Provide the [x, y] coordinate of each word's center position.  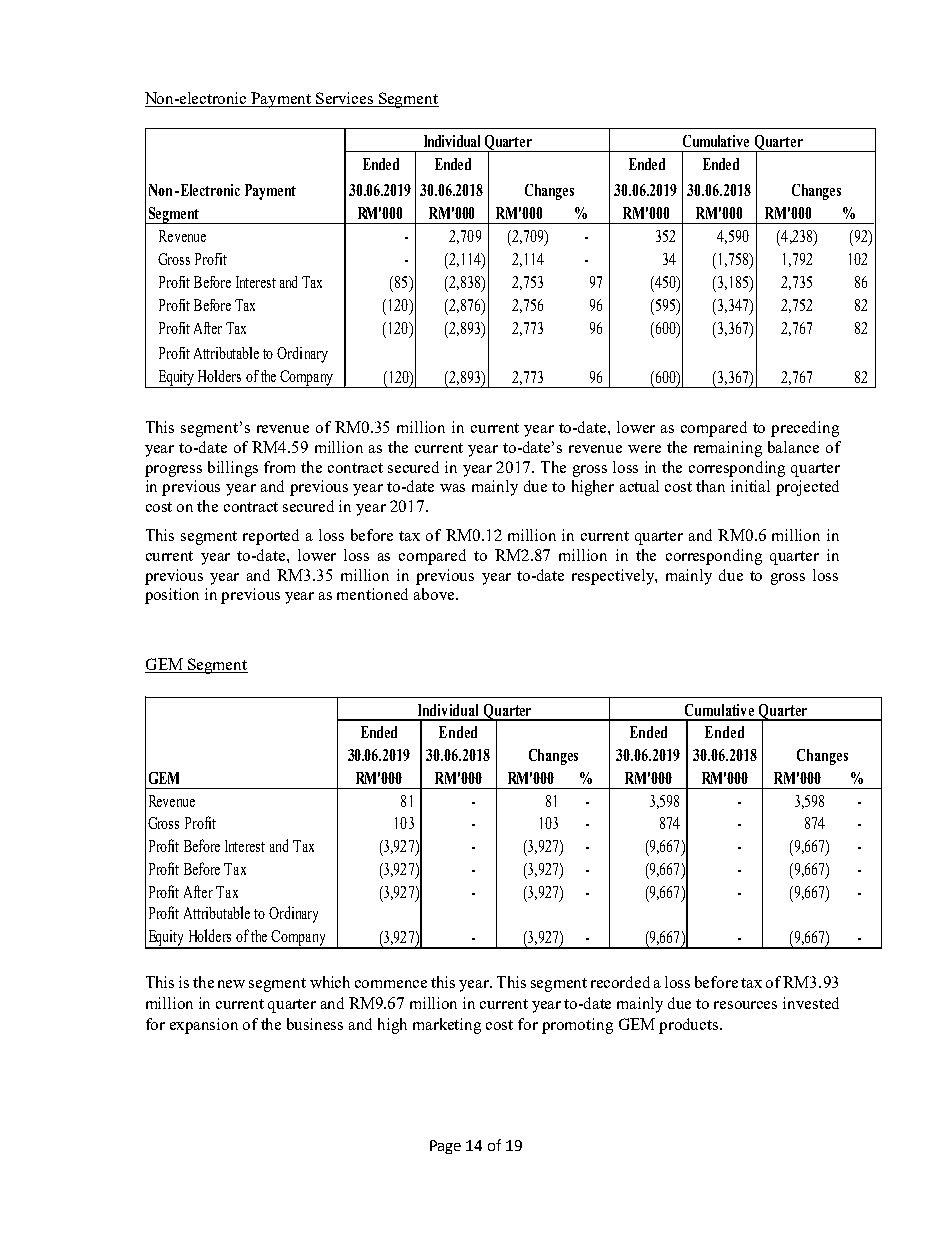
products [690, 1026]
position [172, 596]
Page [445, 1147]
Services [345, 99]
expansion [204, 1026]
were [644, 449]
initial [750, 486]
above [435, 594]
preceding [805, 429]
